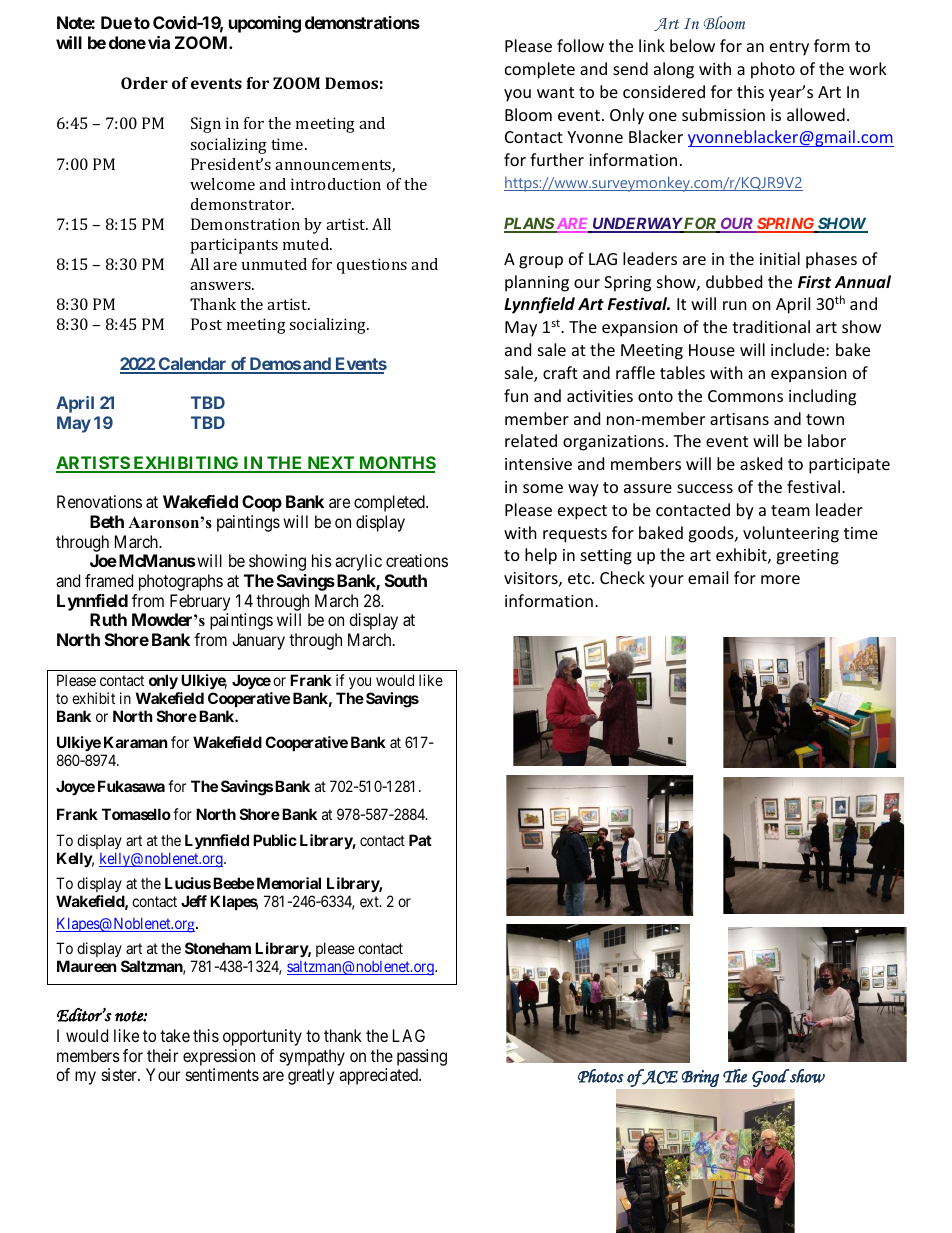 This screenshot has width=952, height=1233. I want to click on Joe, so click(103, 560).
